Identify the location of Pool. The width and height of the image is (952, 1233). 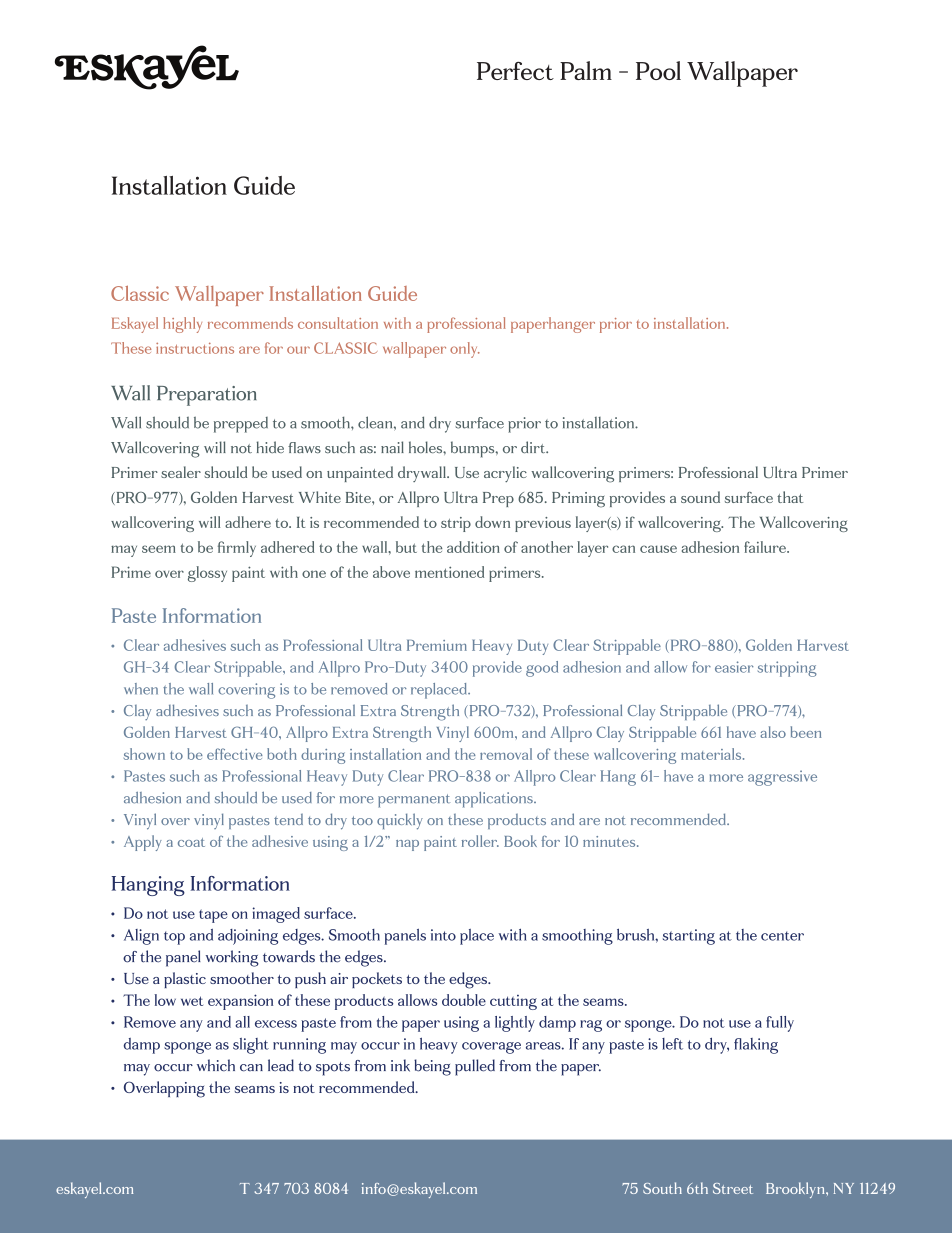
(658, 70).
